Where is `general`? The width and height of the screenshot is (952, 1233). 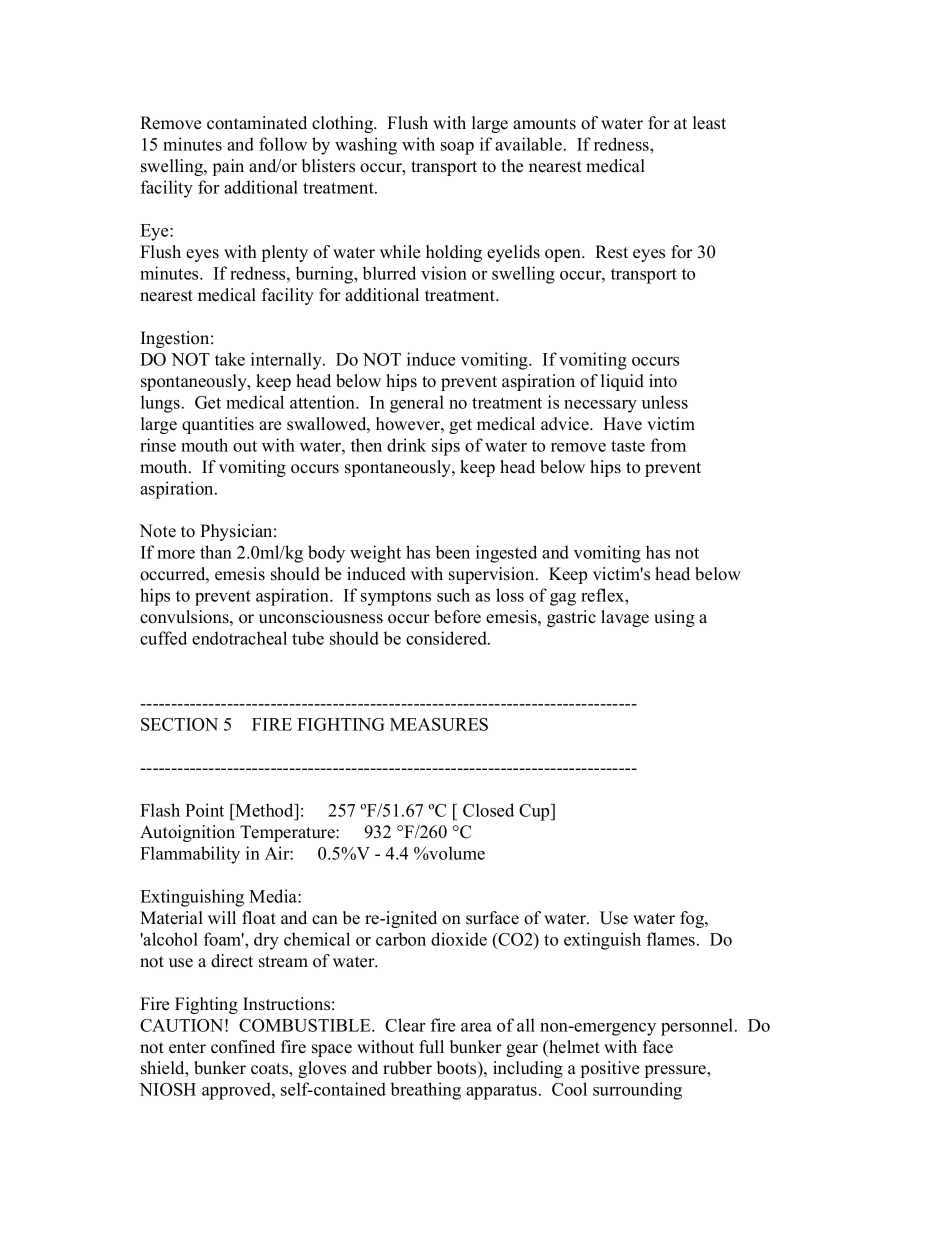 general is located at coordinates (417, 404).
